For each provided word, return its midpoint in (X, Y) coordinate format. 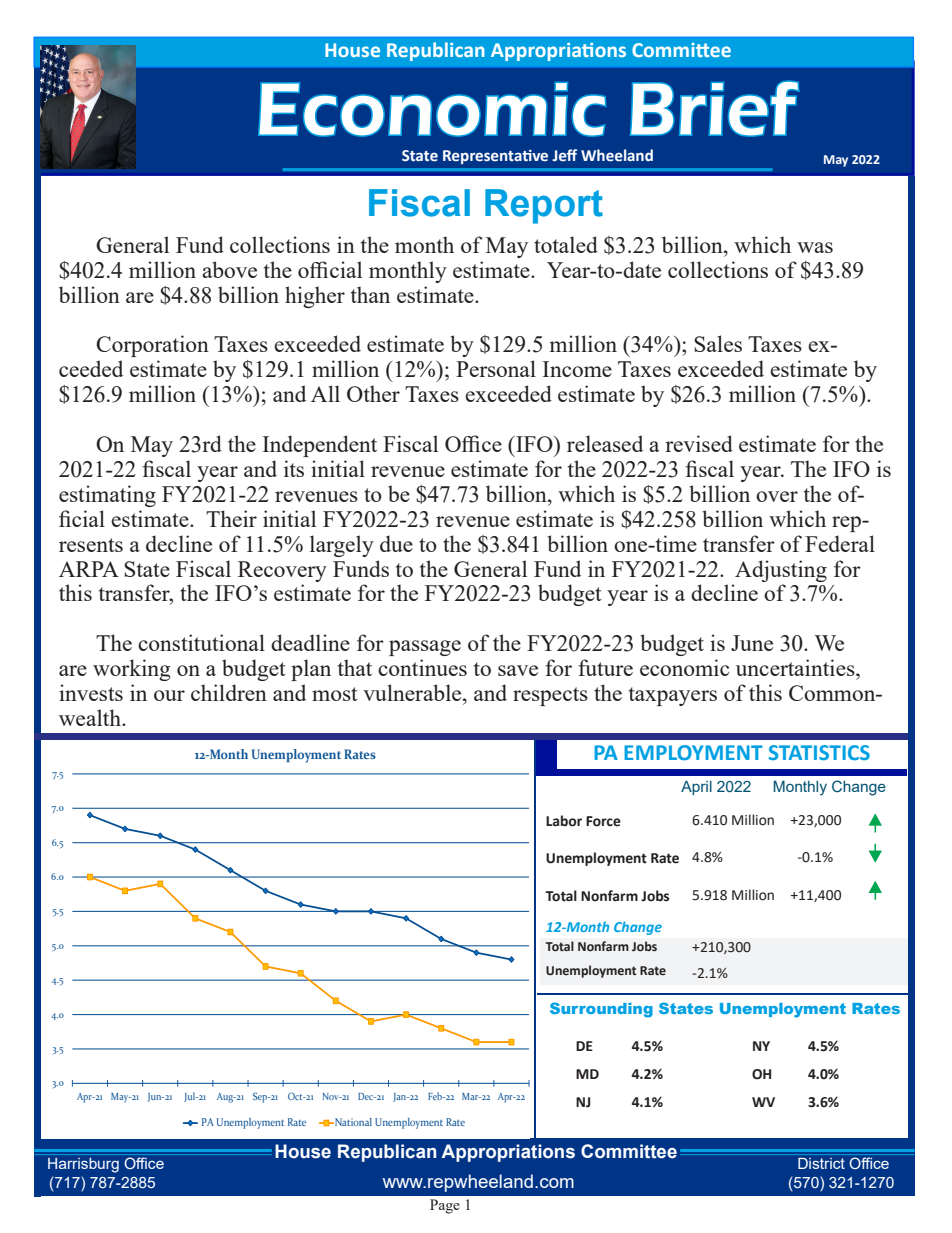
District (821, 1163)
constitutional (201, 642)
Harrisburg (83, 1165)
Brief (714, 108)
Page (445, 1206)
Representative (495, 157)
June (752, 643)
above (229, 269)
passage (425, 648)
